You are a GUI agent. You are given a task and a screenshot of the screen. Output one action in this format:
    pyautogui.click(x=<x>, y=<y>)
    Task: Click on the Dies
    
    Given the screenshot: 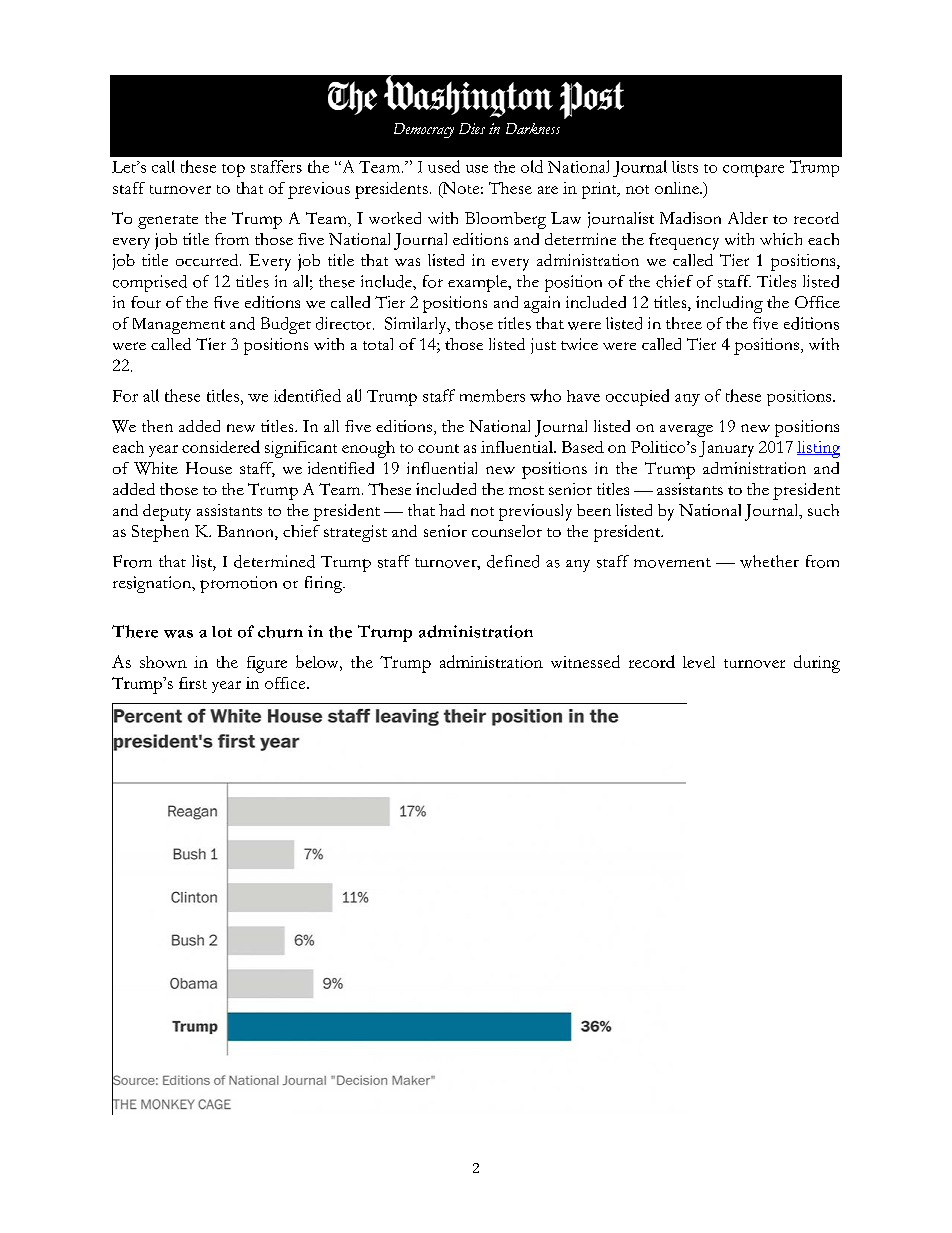 What is the action you would take?
    pyautogui.click(x=472, y=128)
